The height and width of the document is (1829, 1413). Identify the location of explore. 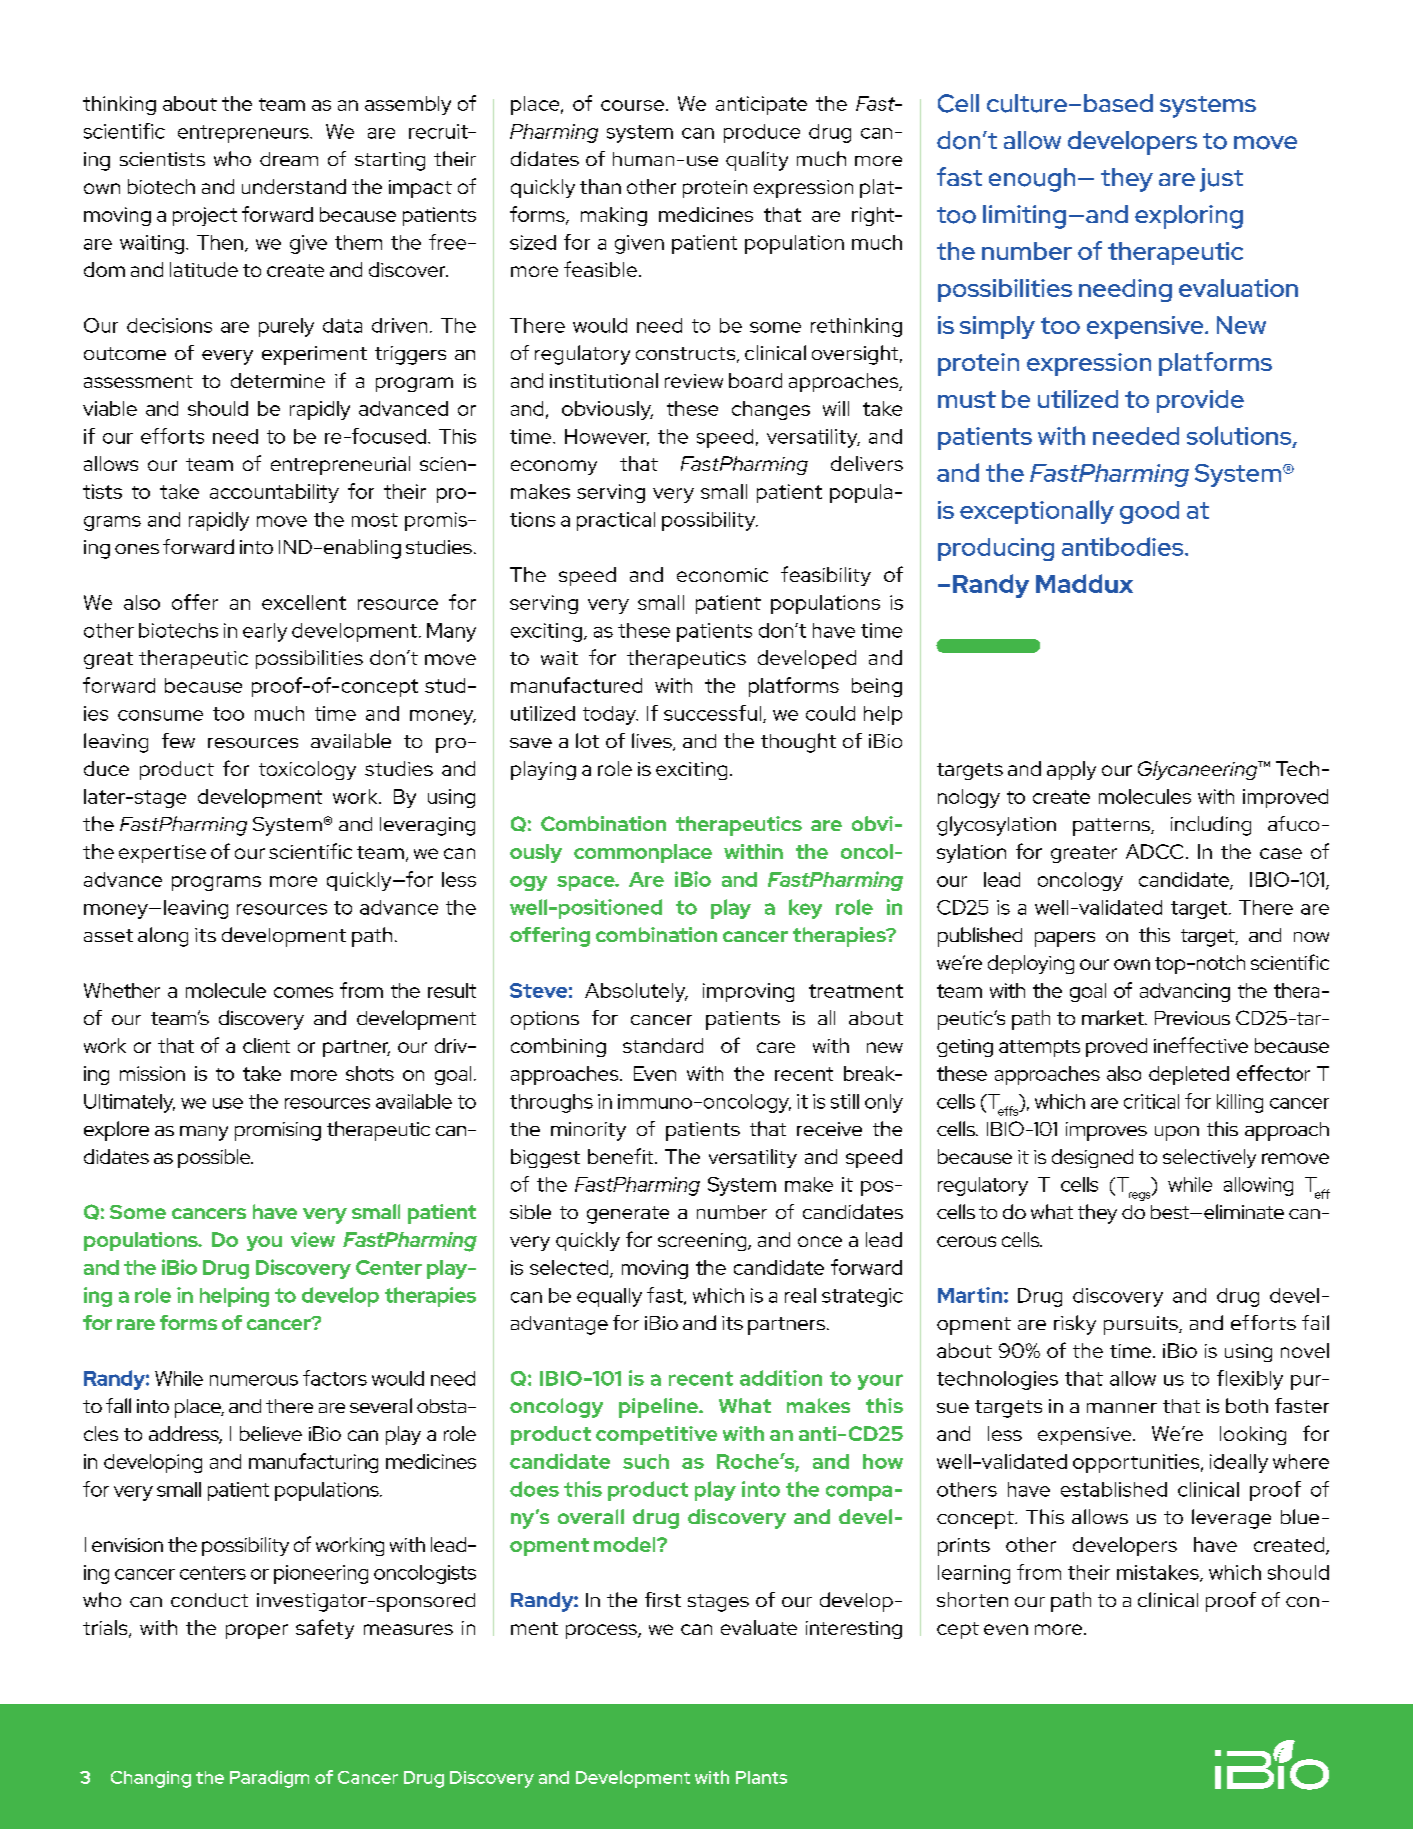
(116, 1131).
